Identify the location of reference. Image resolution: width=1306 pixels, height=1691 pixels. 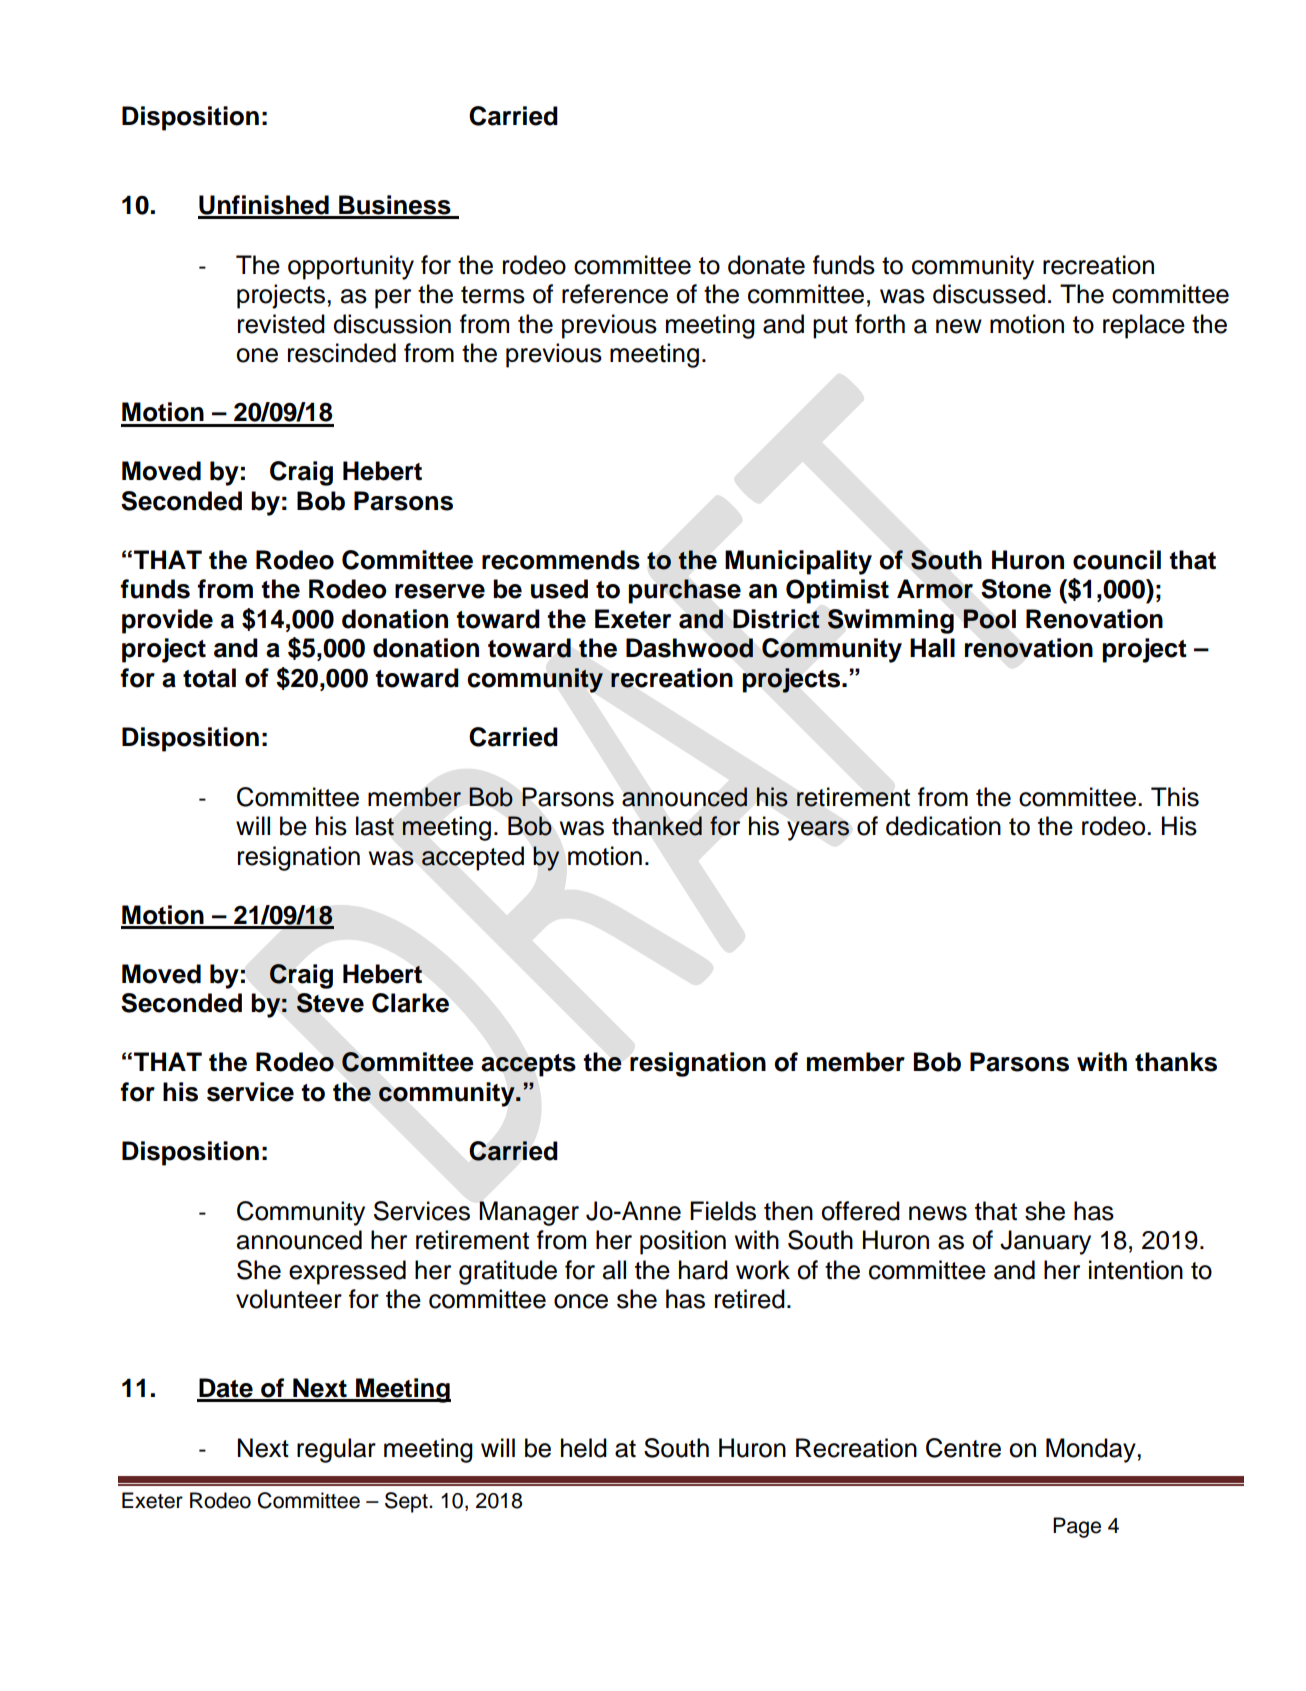
(615, 294).
